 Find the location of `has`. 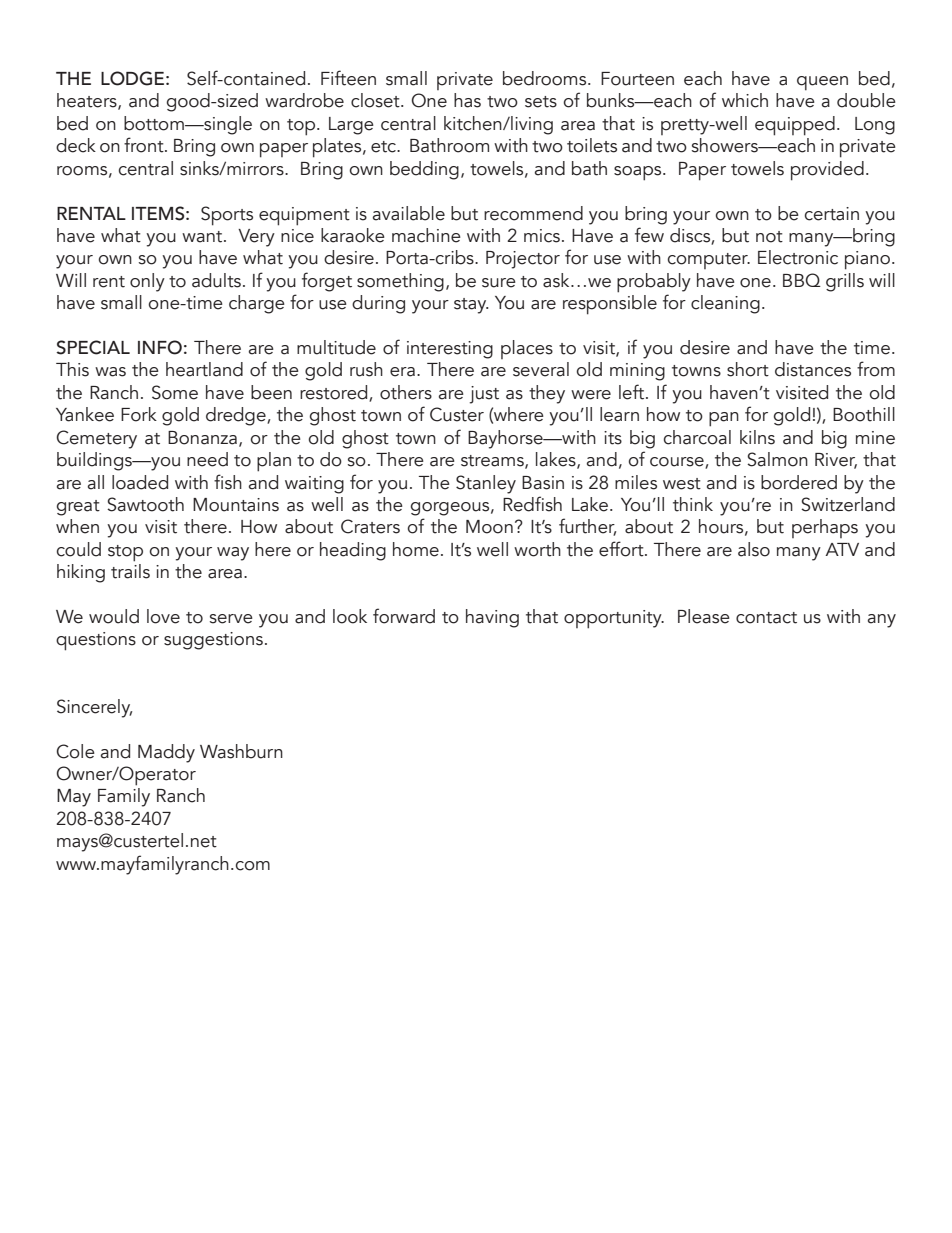

has is located at coordinates (467, 100).
